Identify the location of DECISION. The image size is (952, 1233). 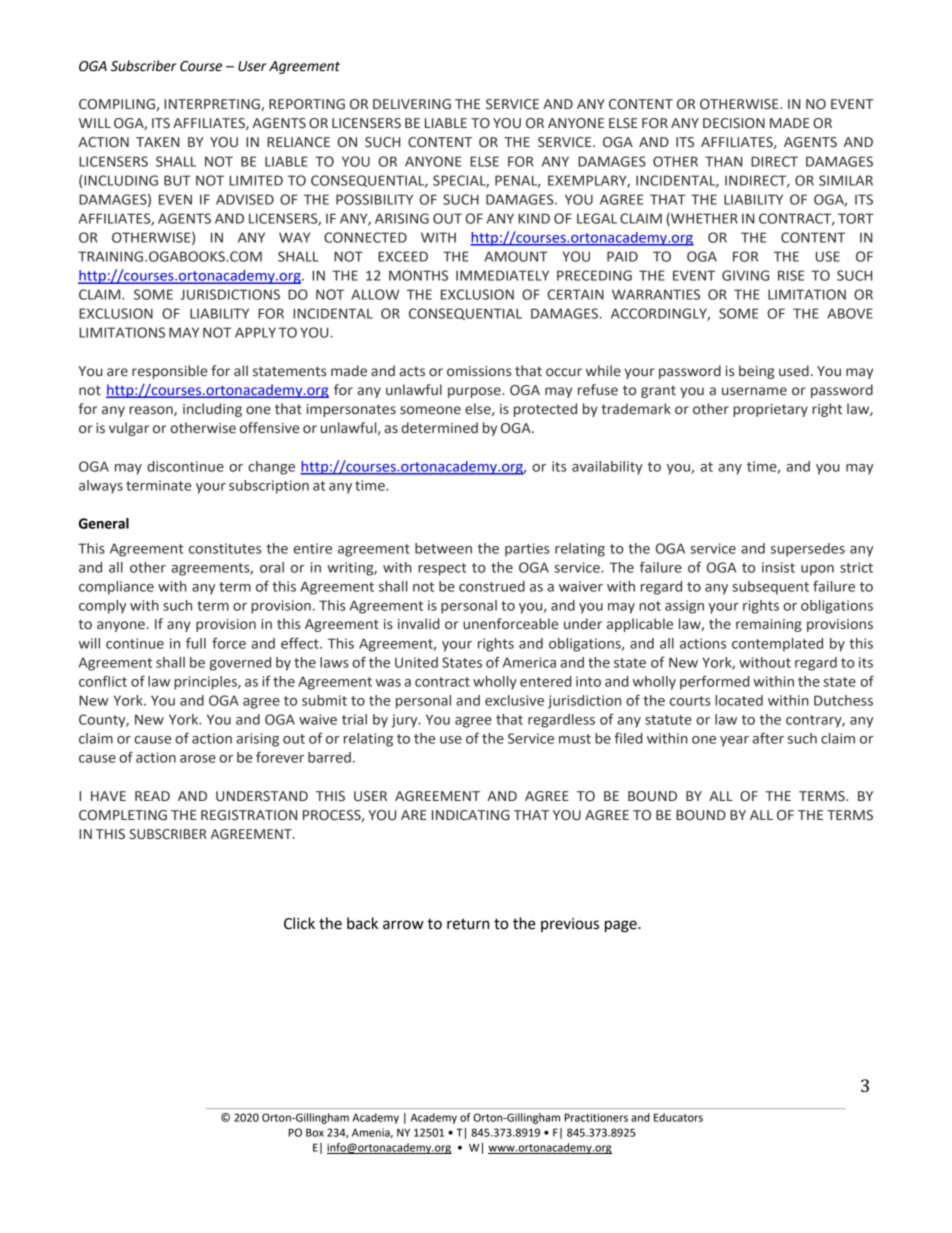
(734, 123).
